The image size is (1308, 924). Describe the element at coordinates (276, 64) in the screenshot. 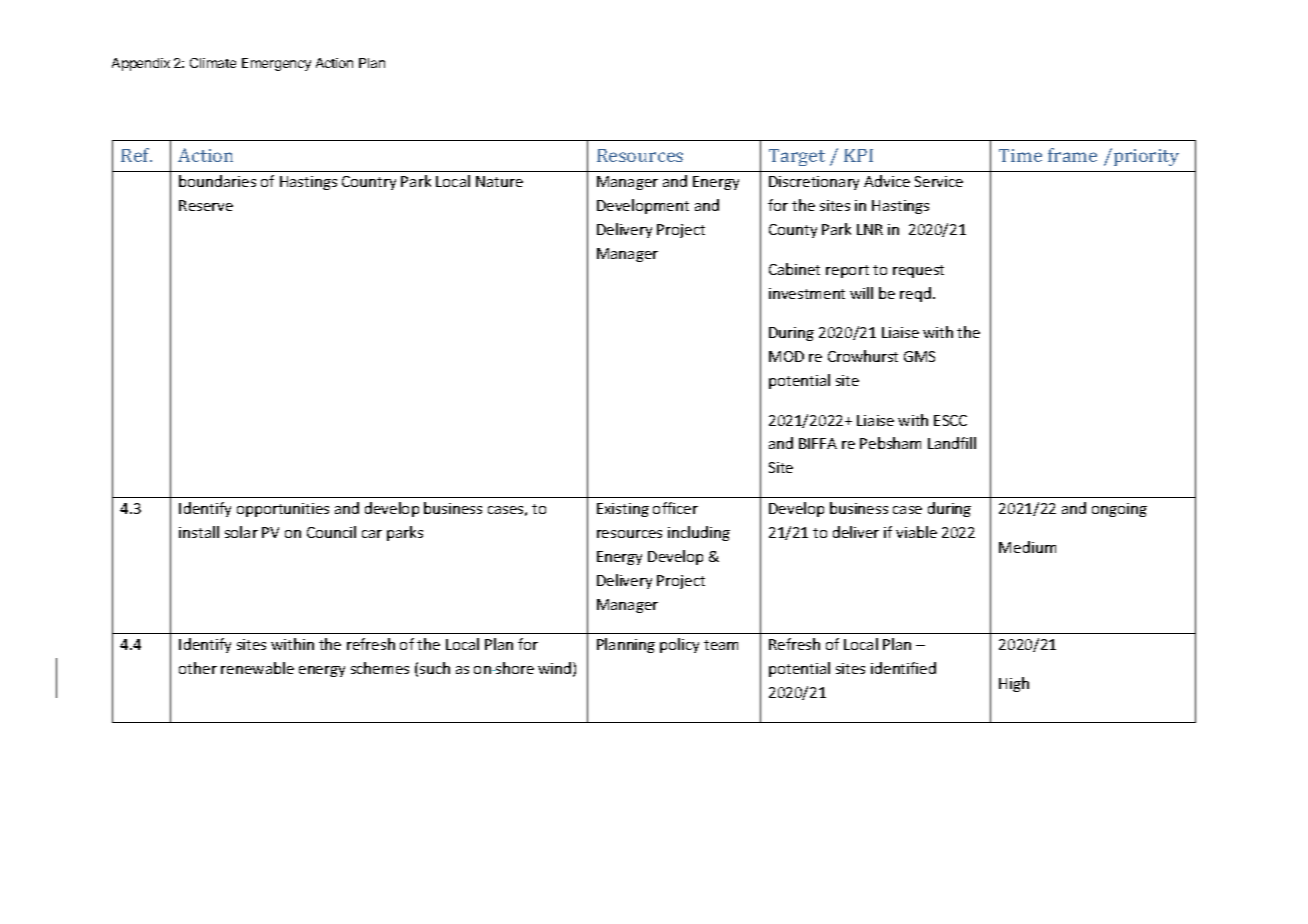

I see `Emergency` at that location.
